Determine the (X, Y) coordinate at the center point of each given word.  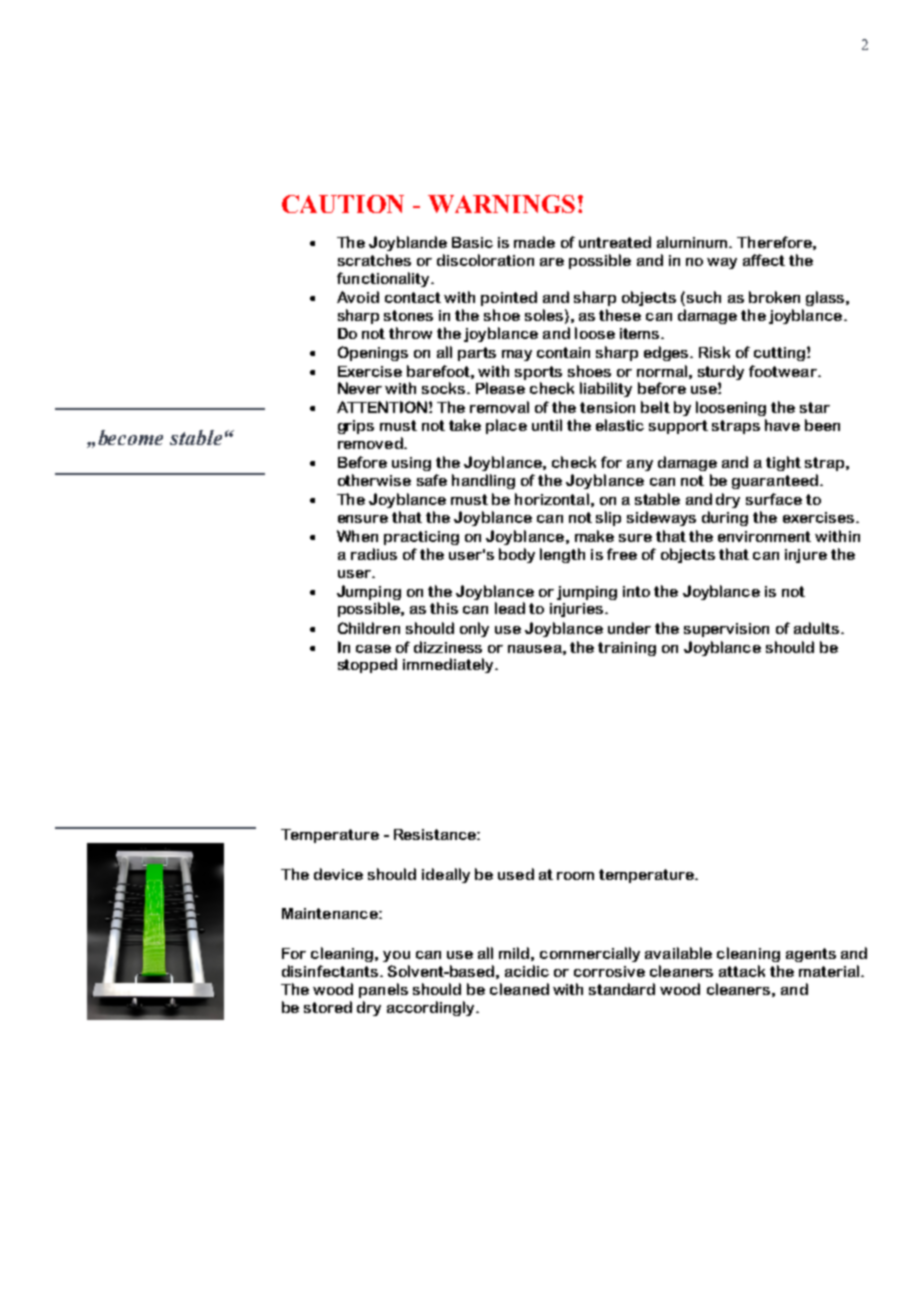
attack (742, 971)
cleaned (519, 989)
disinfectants (331, 971)
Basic (472, 242)
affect (764, 260)
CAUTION (343, 204)
